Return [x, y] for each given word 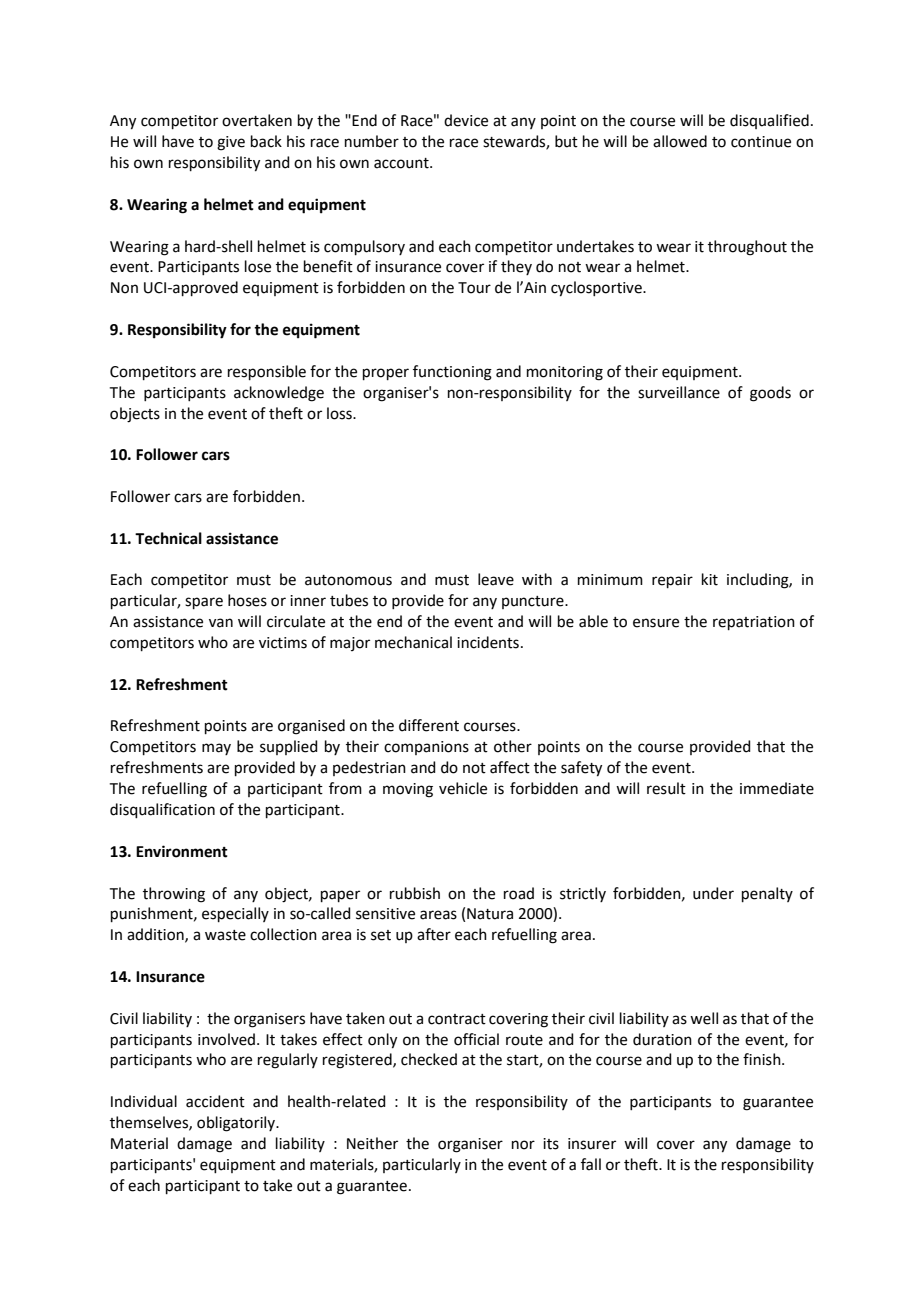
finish [763, 1059]
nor [523, 1145]
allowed [680, 141]
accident [215, 1101]
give [231, 143]
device [466, 120]
